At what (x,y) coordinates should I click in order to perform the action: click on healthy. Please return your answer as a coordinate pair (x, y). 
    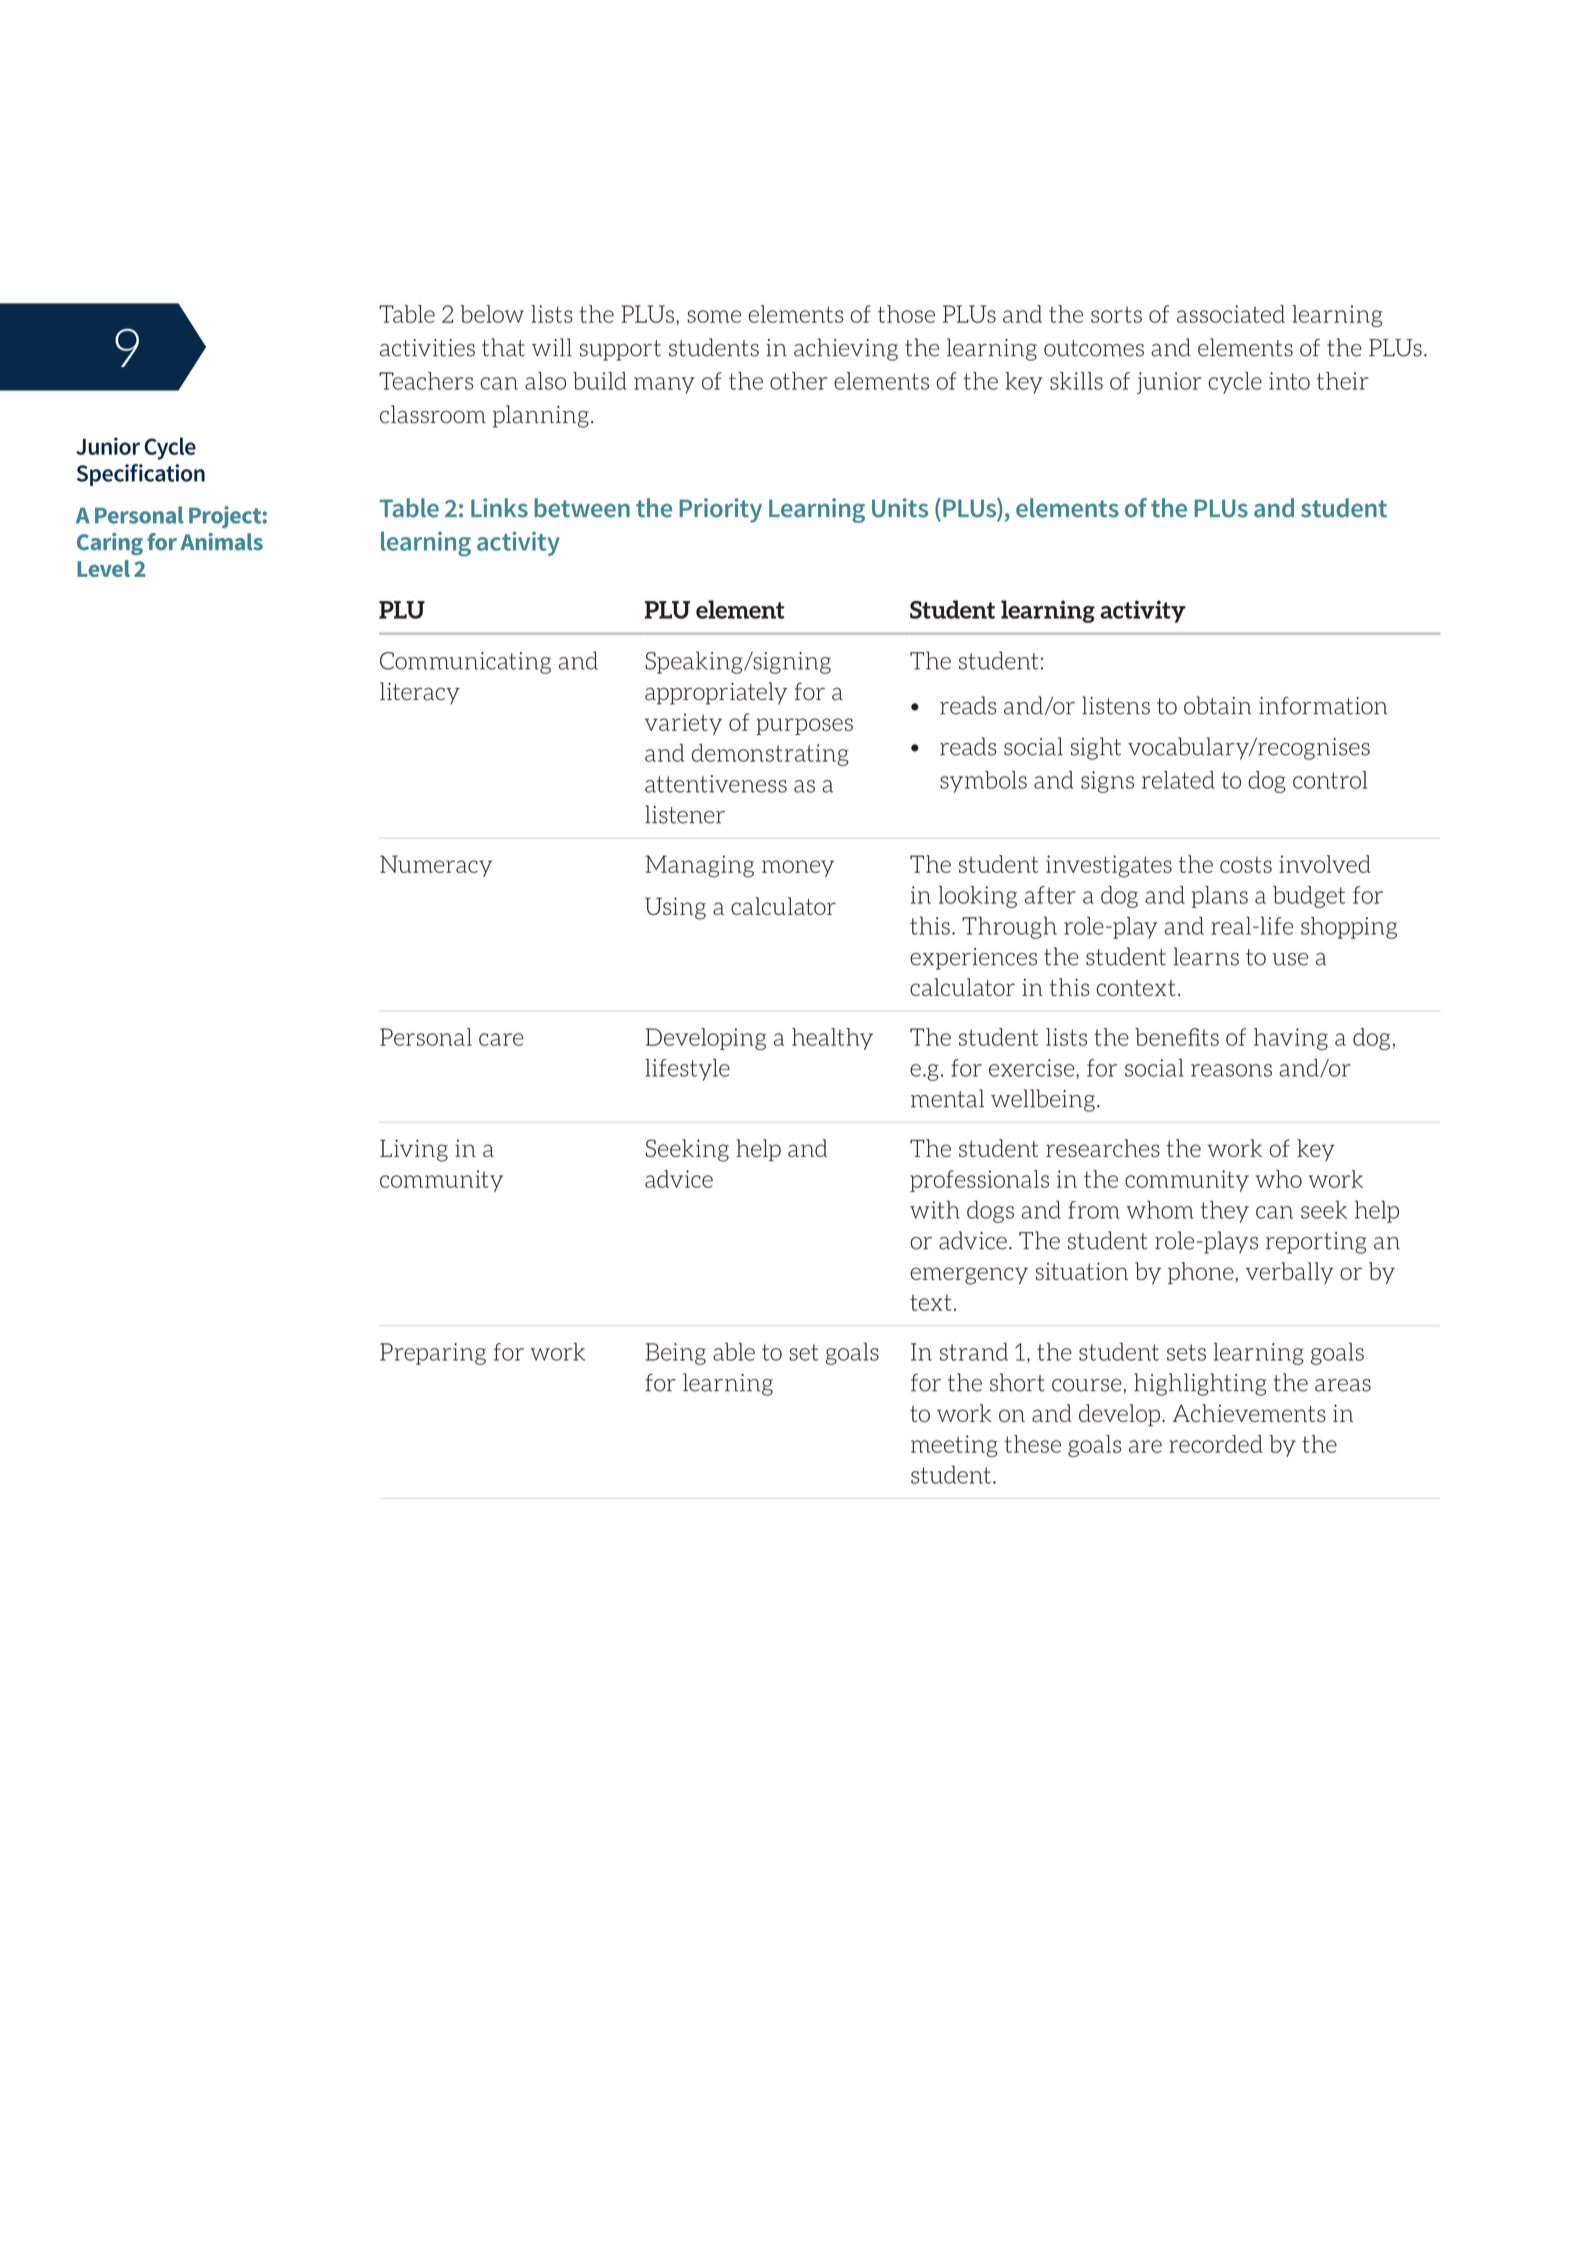
    Looking at the image, I should click on (832, 1039).
